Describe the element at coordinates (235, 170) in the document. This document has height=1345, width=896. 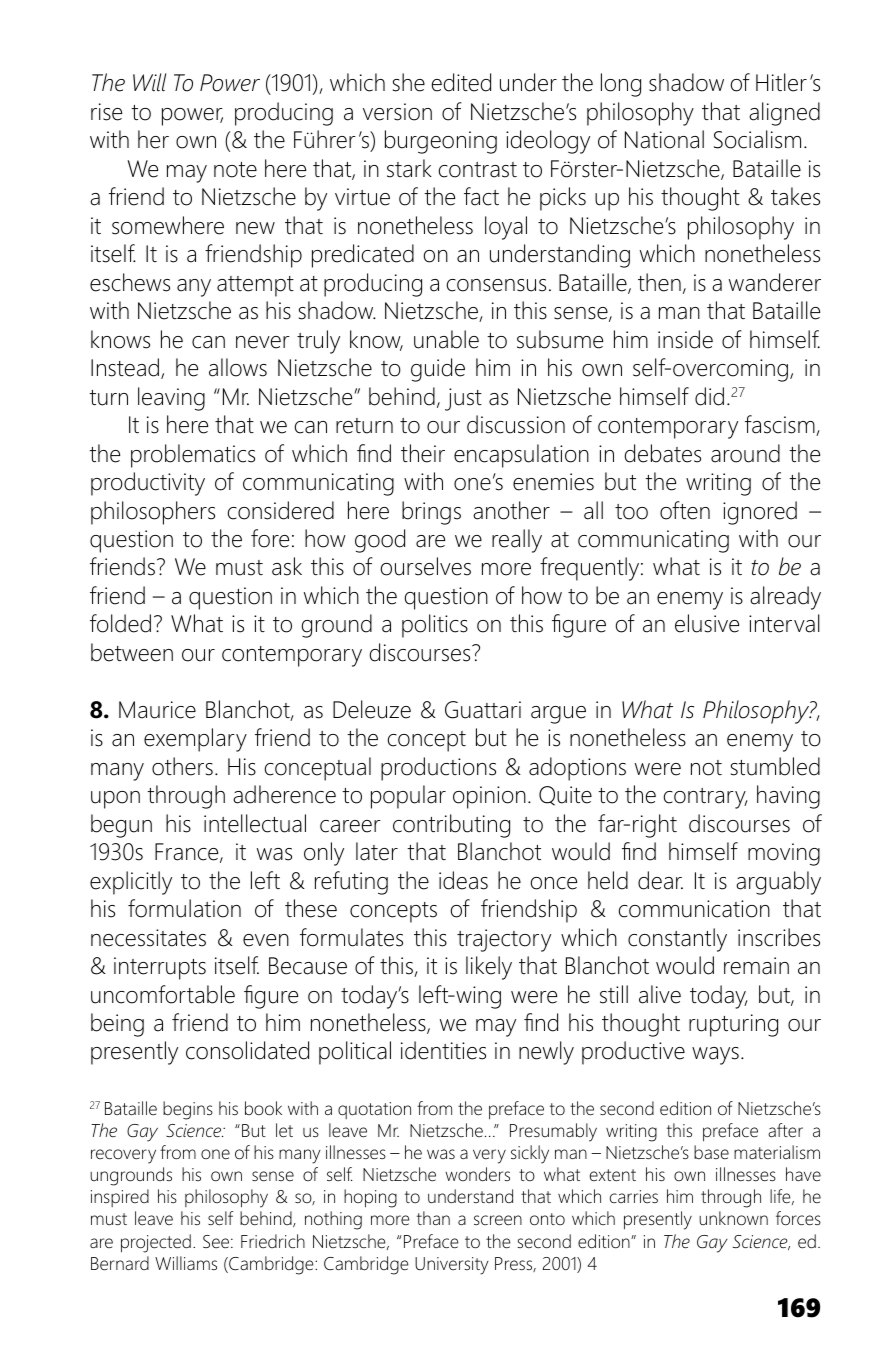
I see `note` at that location.
